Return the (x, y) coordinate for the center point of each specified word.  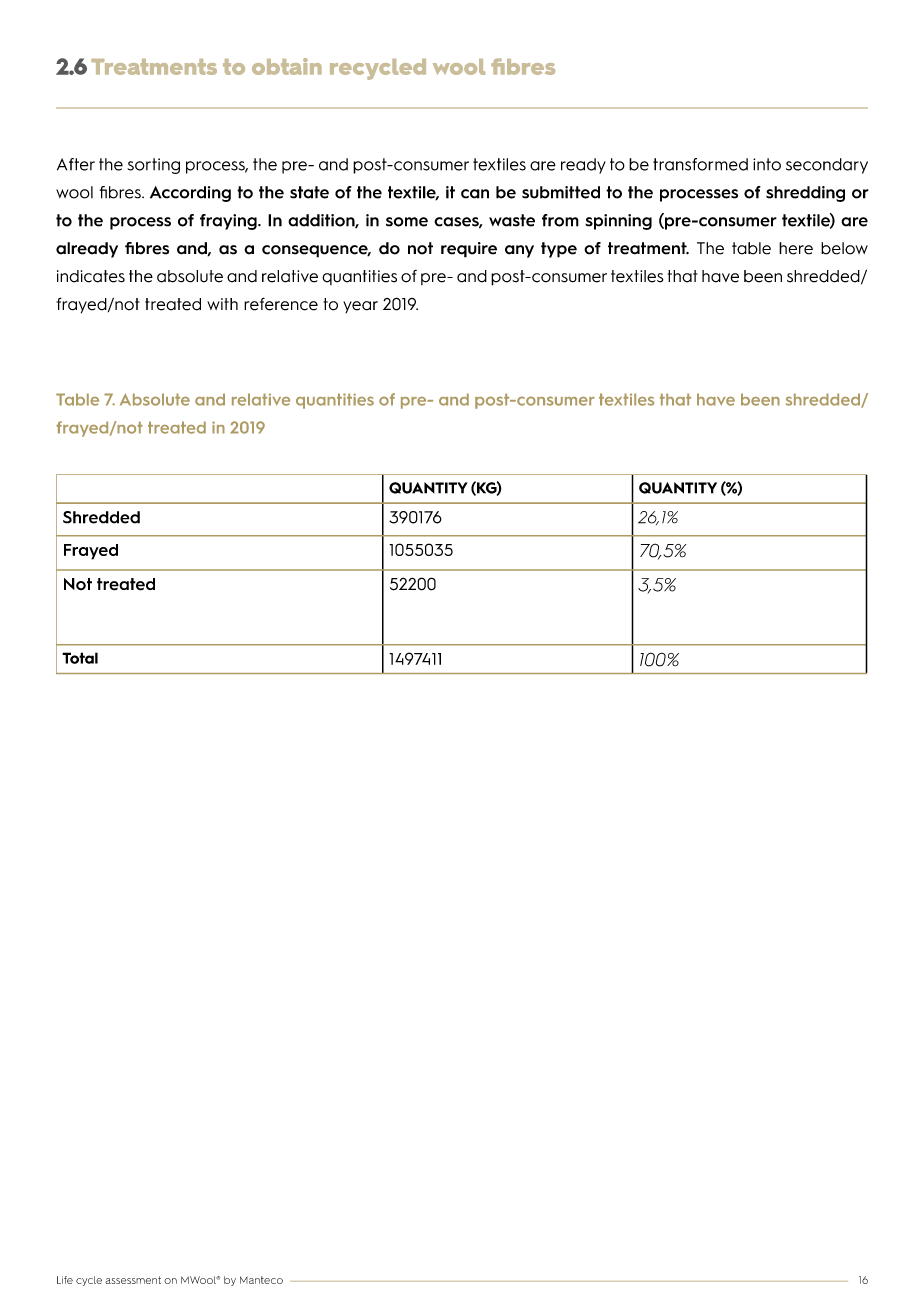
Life (65, 1280)
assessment (133, 1280)
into (767, 164)
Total (80, 658)
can (475, 194)
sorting (153, 166)
